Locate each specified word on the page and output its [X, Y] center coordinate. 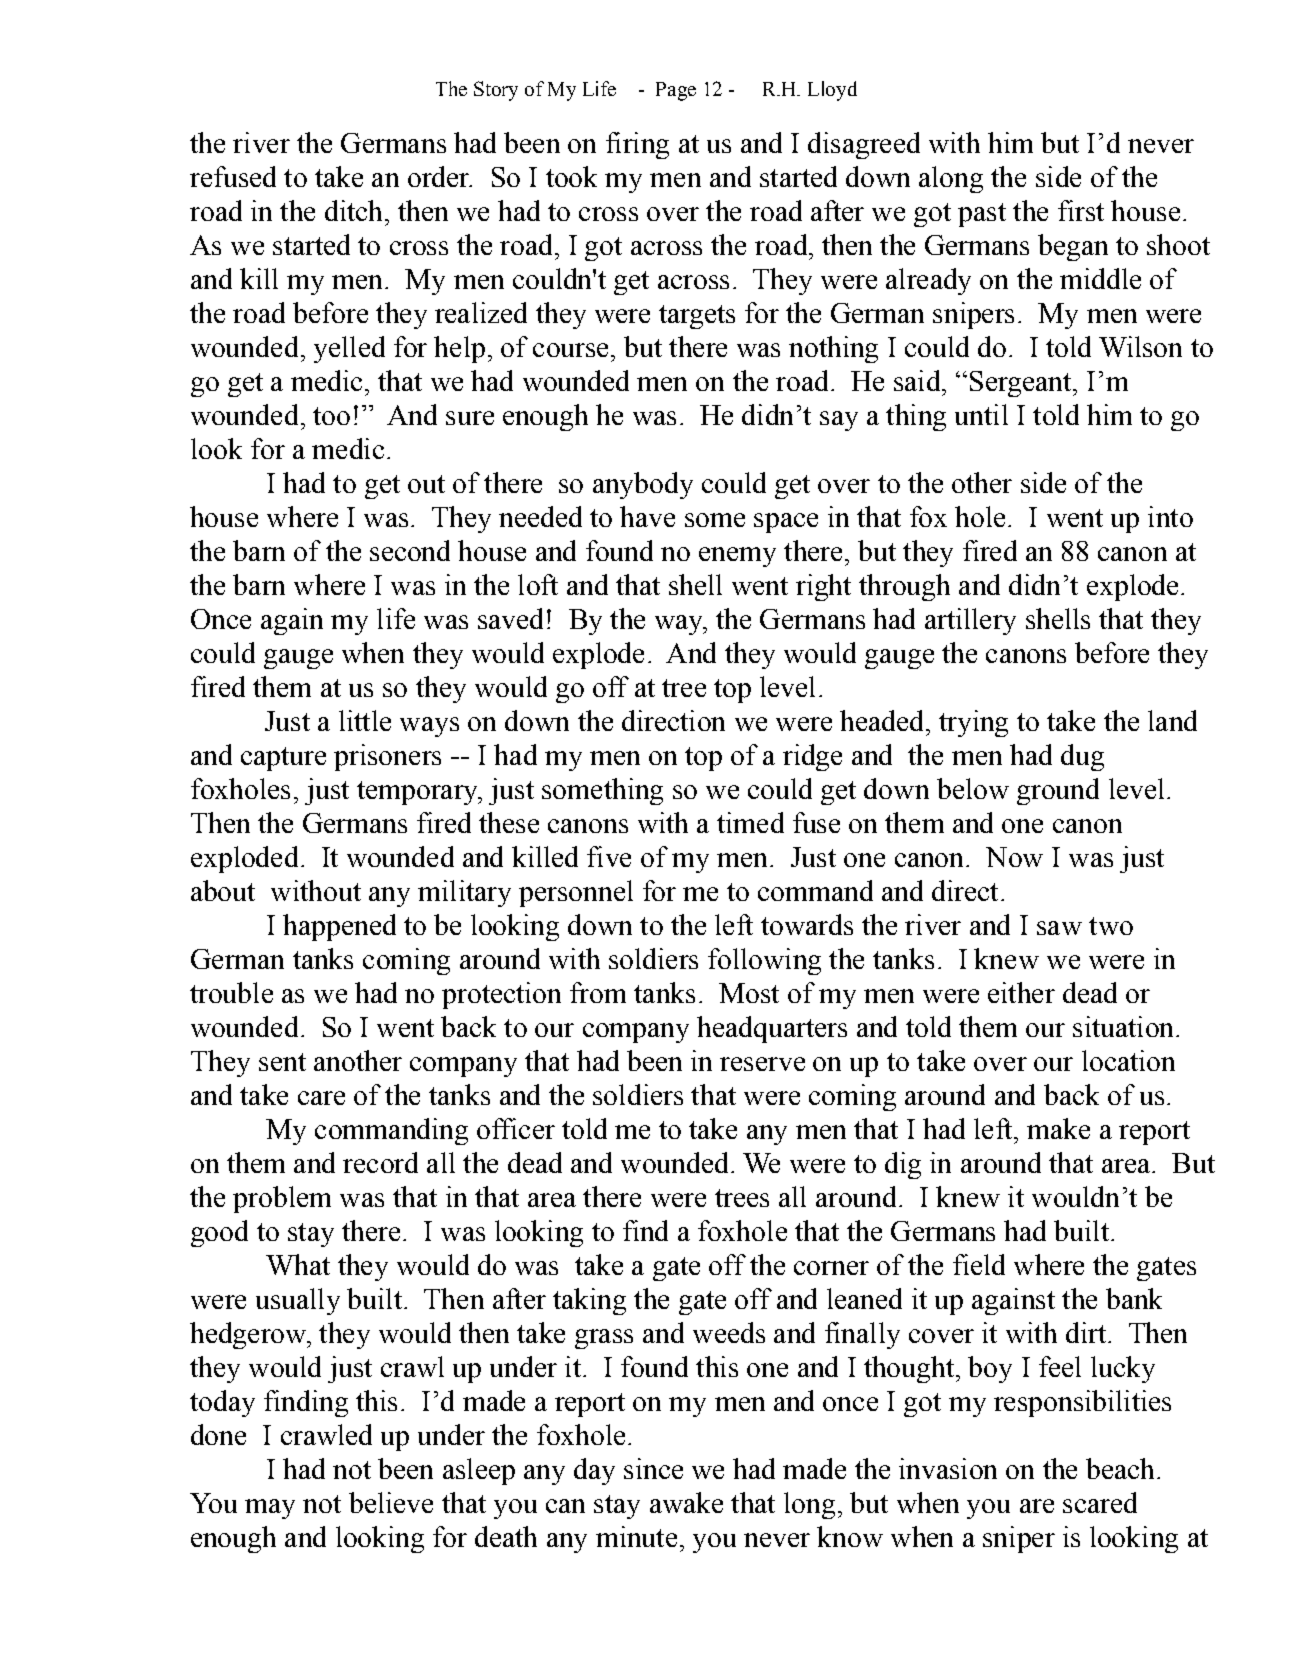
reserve [762, 1064]
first [1081, 210]
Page [676, 91]
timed [750, 822]
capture [283, 759]
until [981, 414]
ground [1058, 791]
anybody [643, 485]
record [380, 1162]
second [410, 550]
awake [686, 1502]
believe [391, 1502]
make [1058, 1128]
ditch [353, 210]
